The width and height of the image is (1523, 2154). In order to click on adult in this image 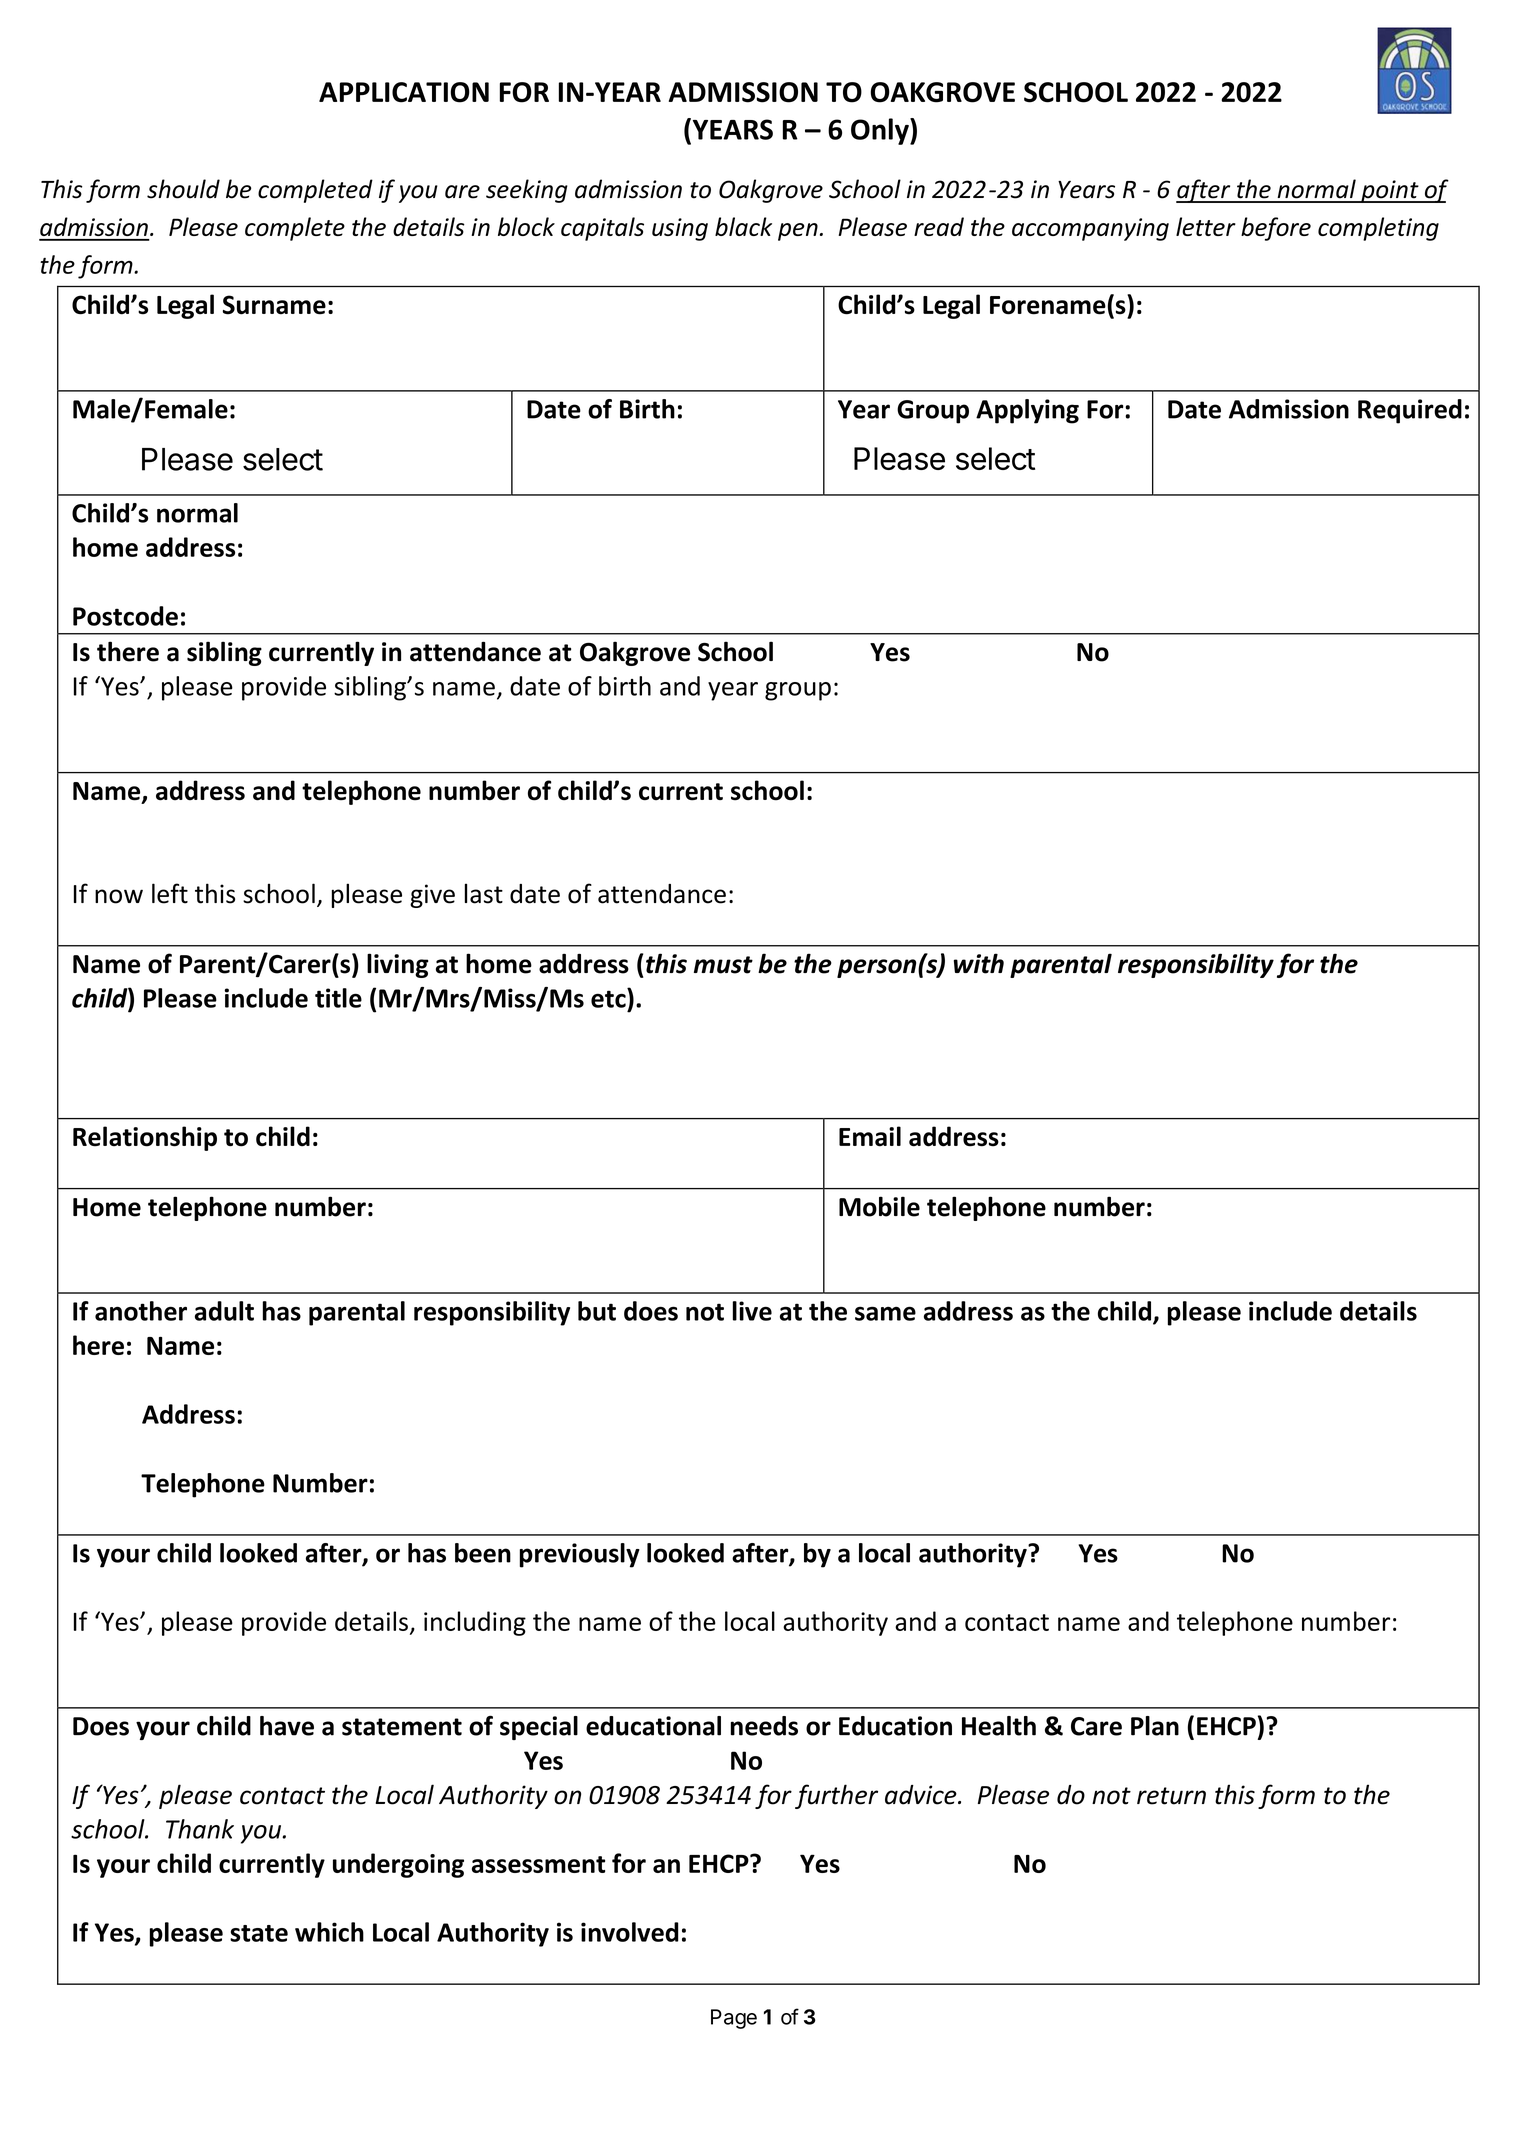, I will do `click(224, 1311)`.
